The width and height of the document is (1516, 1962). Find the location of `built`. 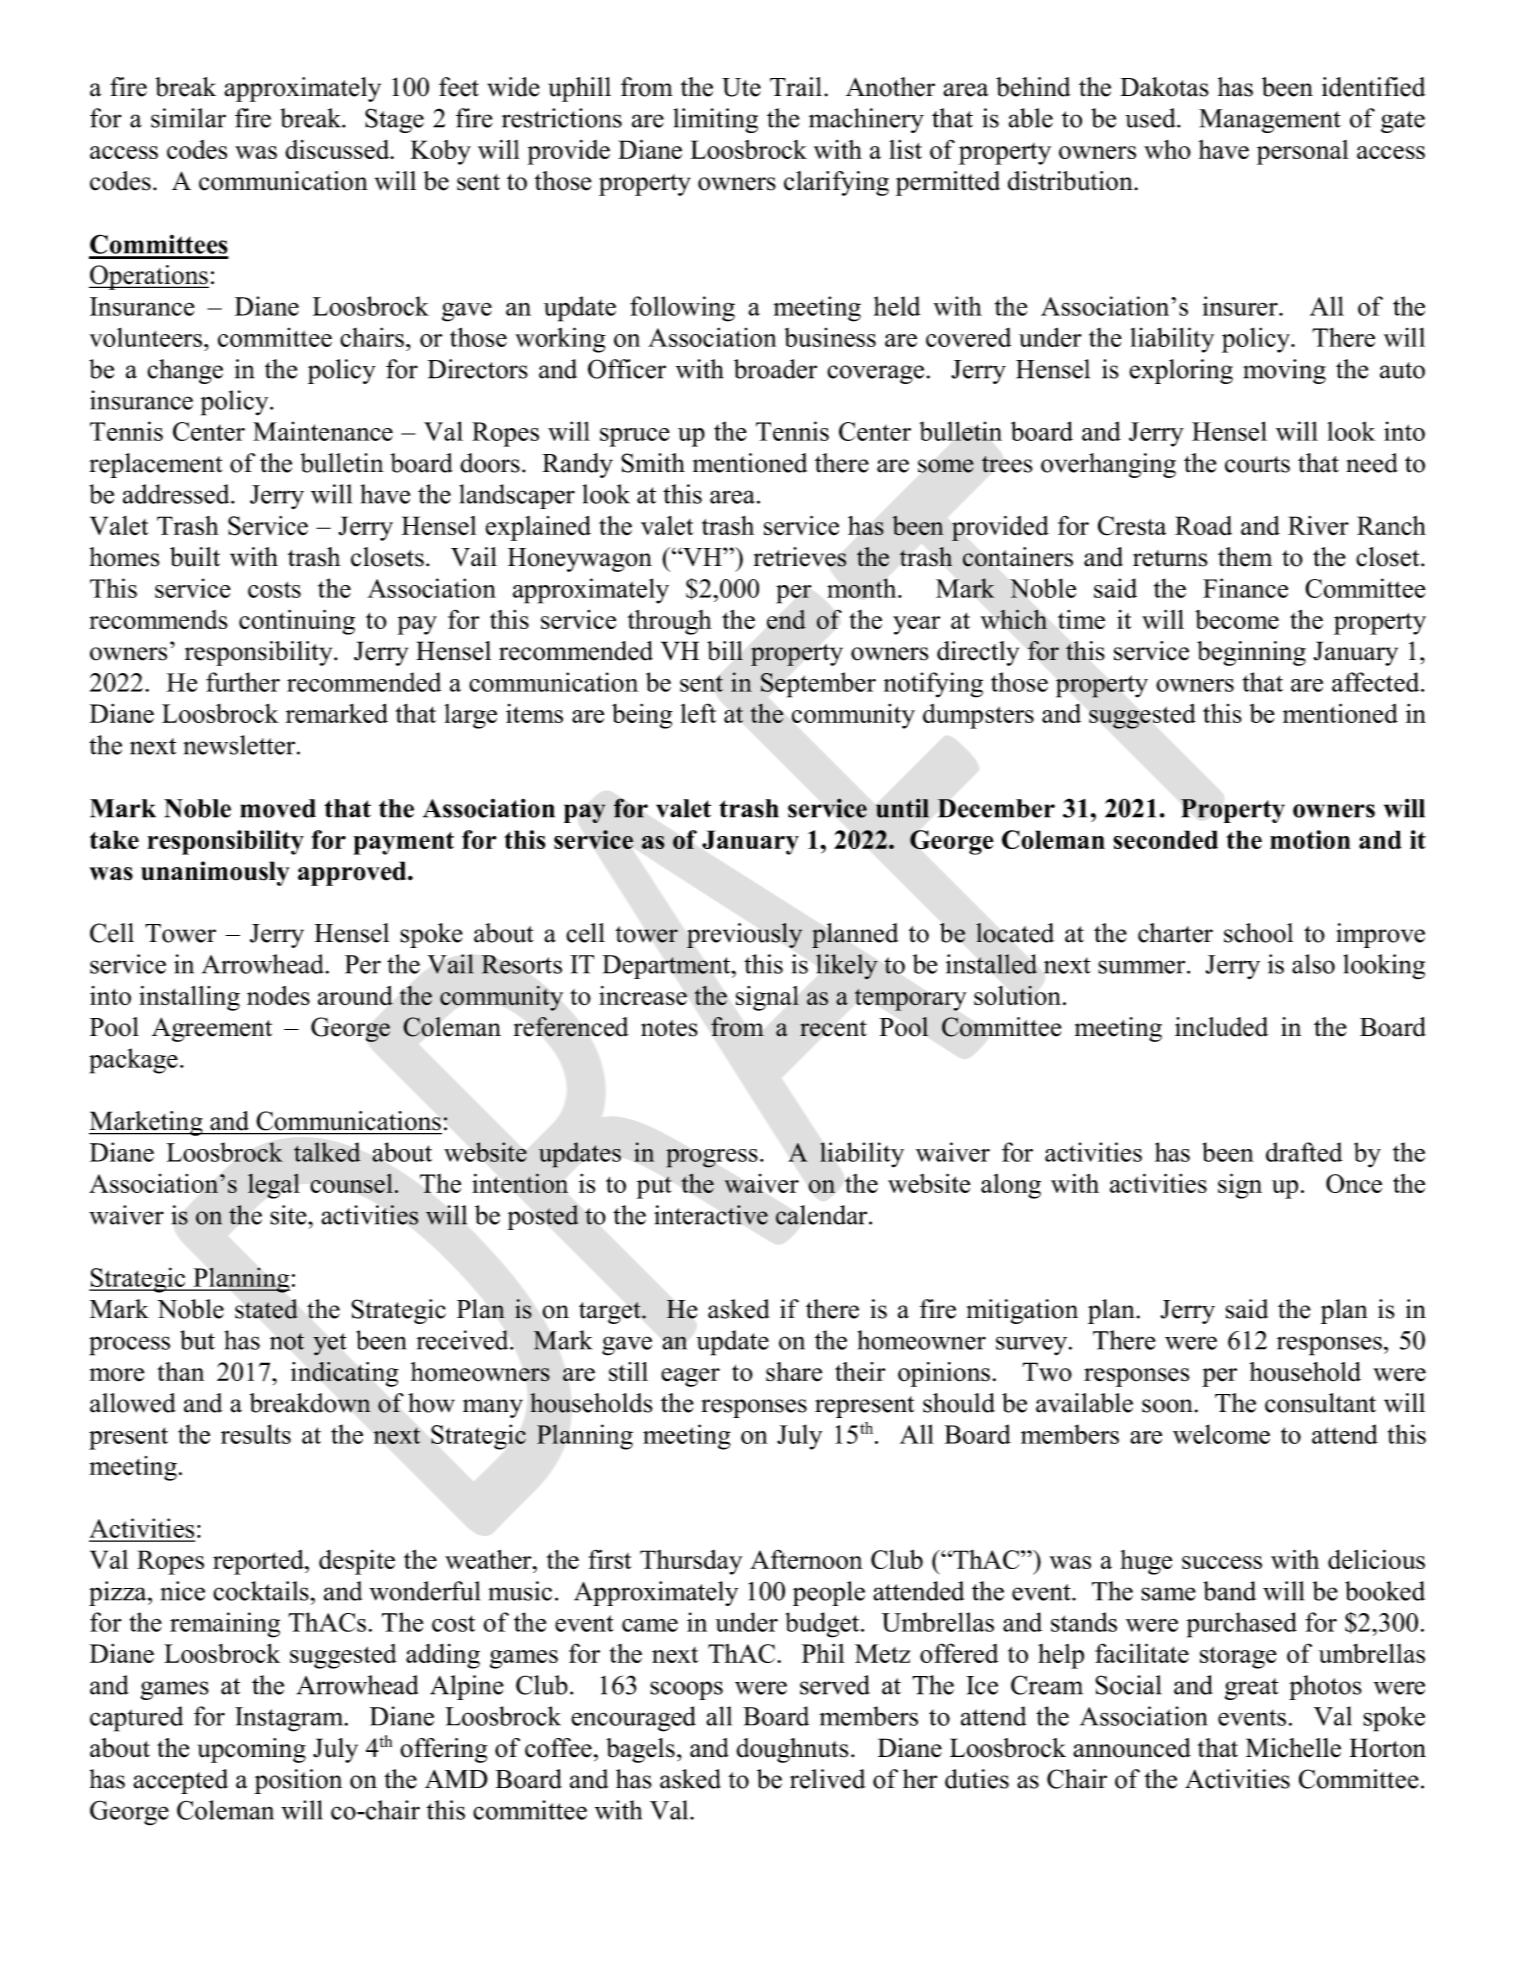

built is located at coordinates (195, 557).
